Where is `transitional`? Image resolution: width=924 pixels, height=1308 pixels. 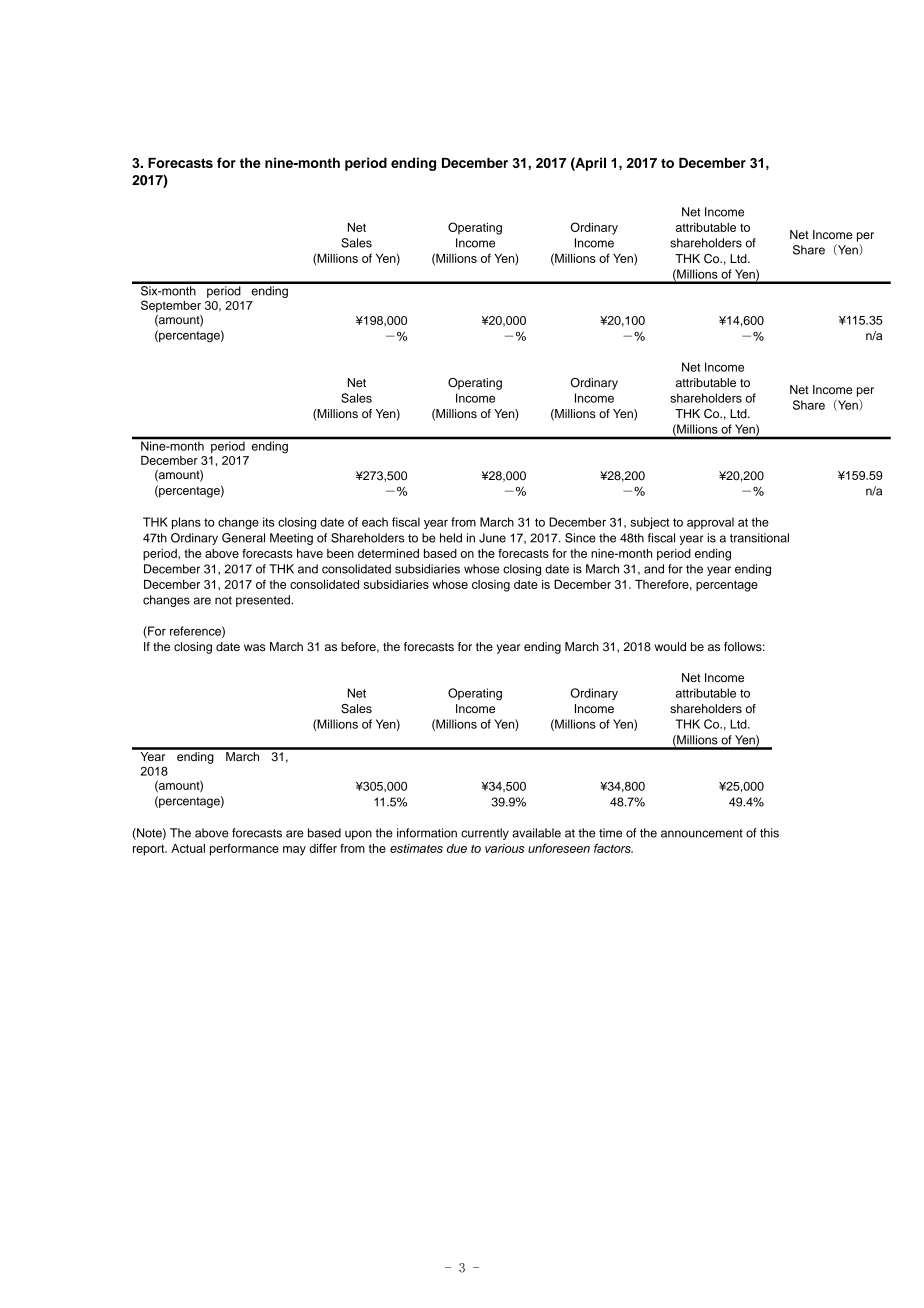
transitional is located at coordinates (759, 538).
